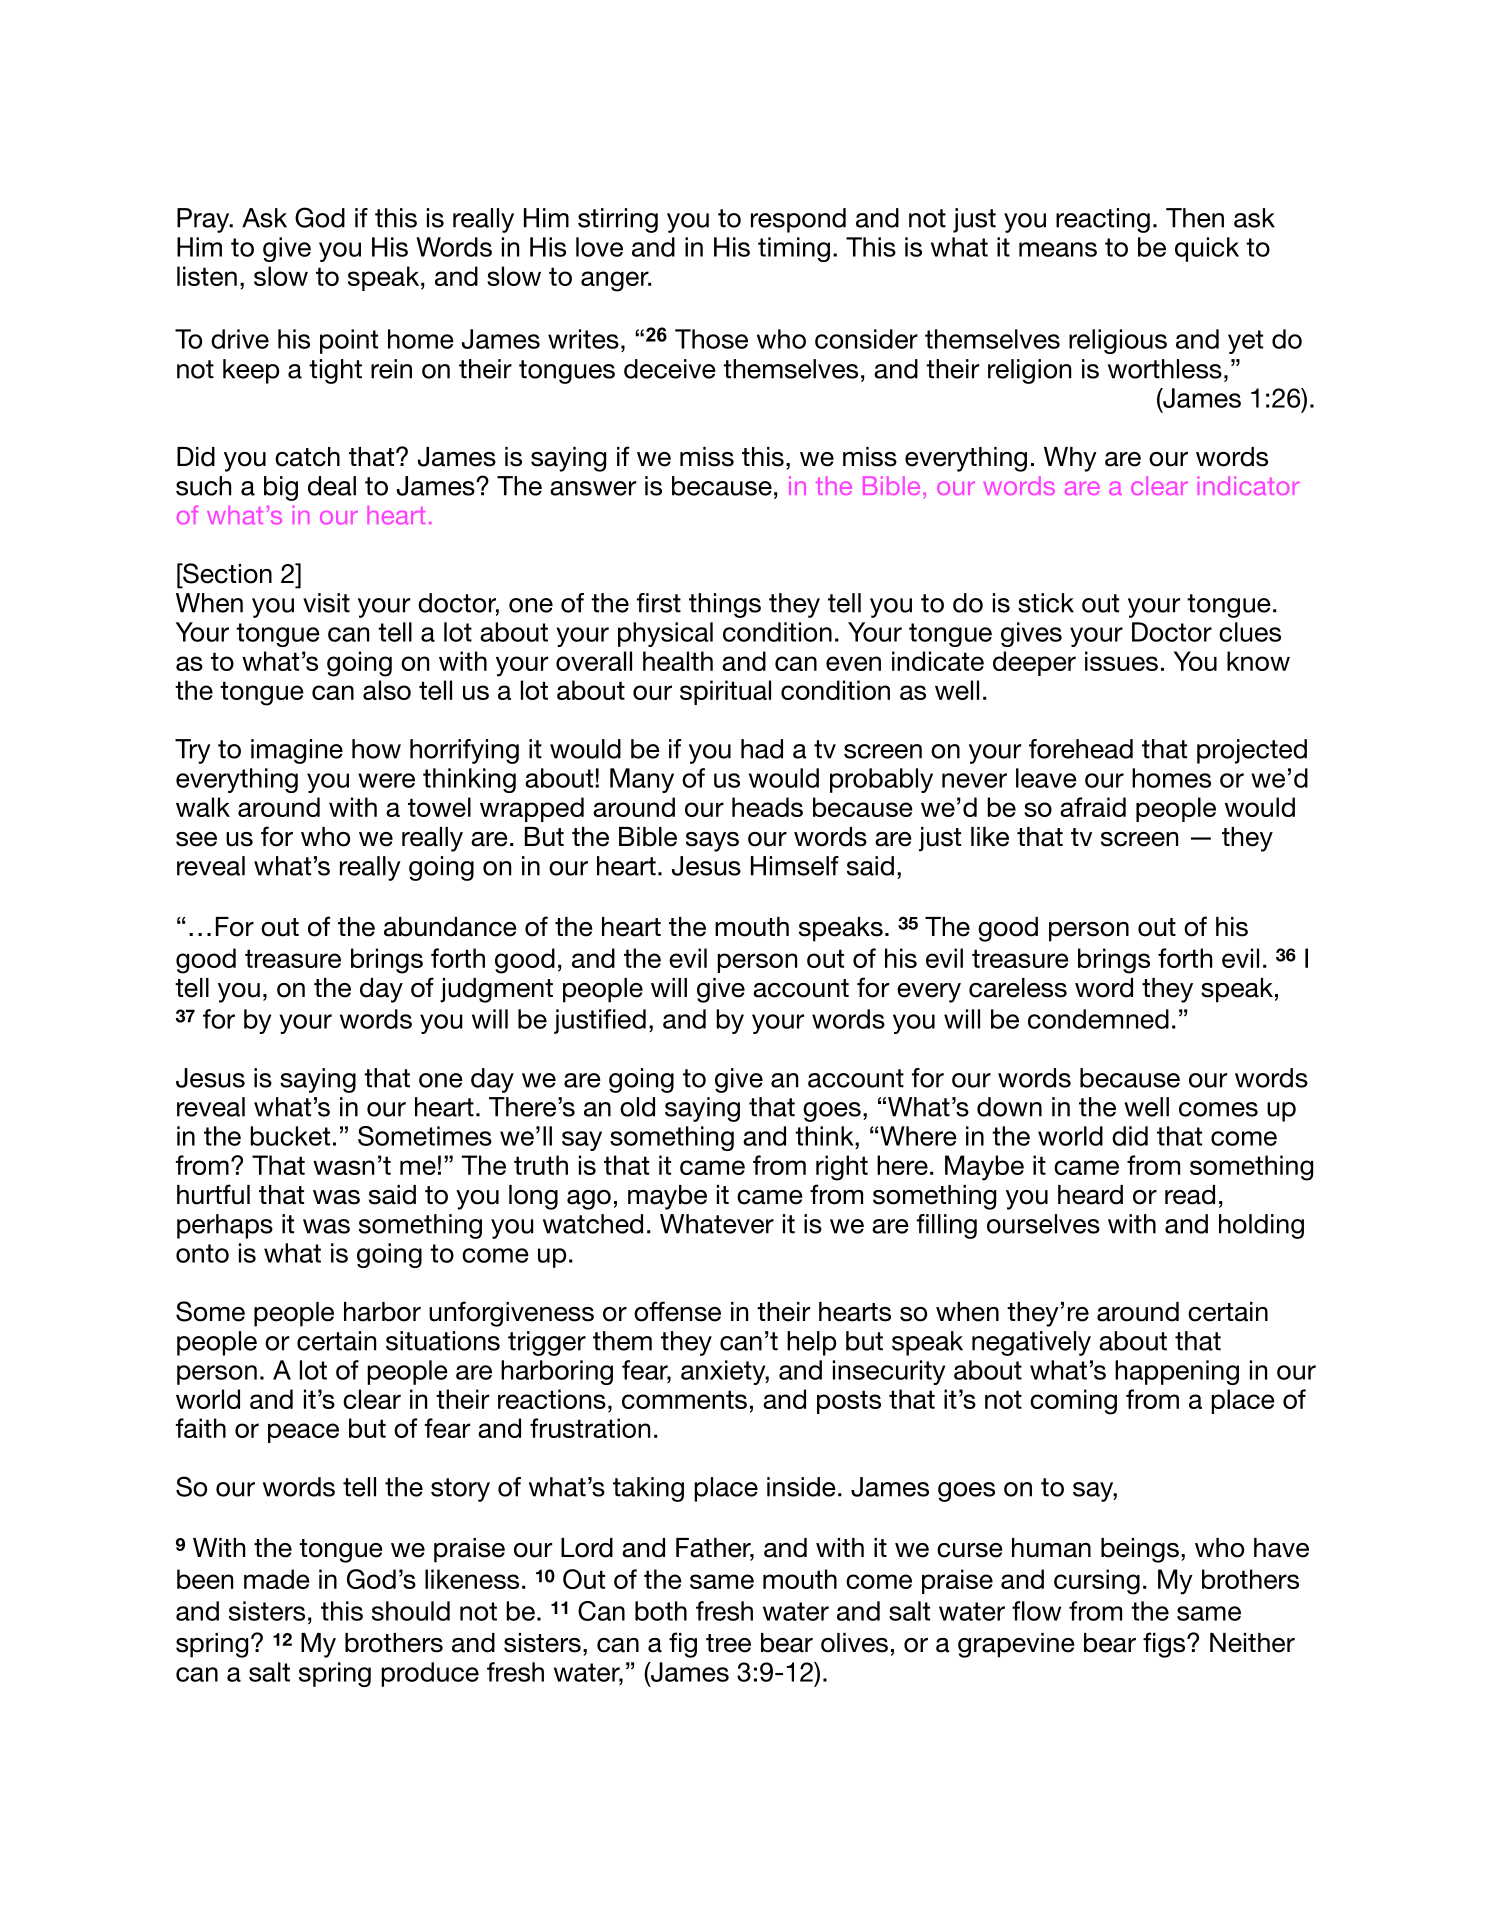 The image size is (1491, 1929). I want to click on made, so click(277, 1579).
